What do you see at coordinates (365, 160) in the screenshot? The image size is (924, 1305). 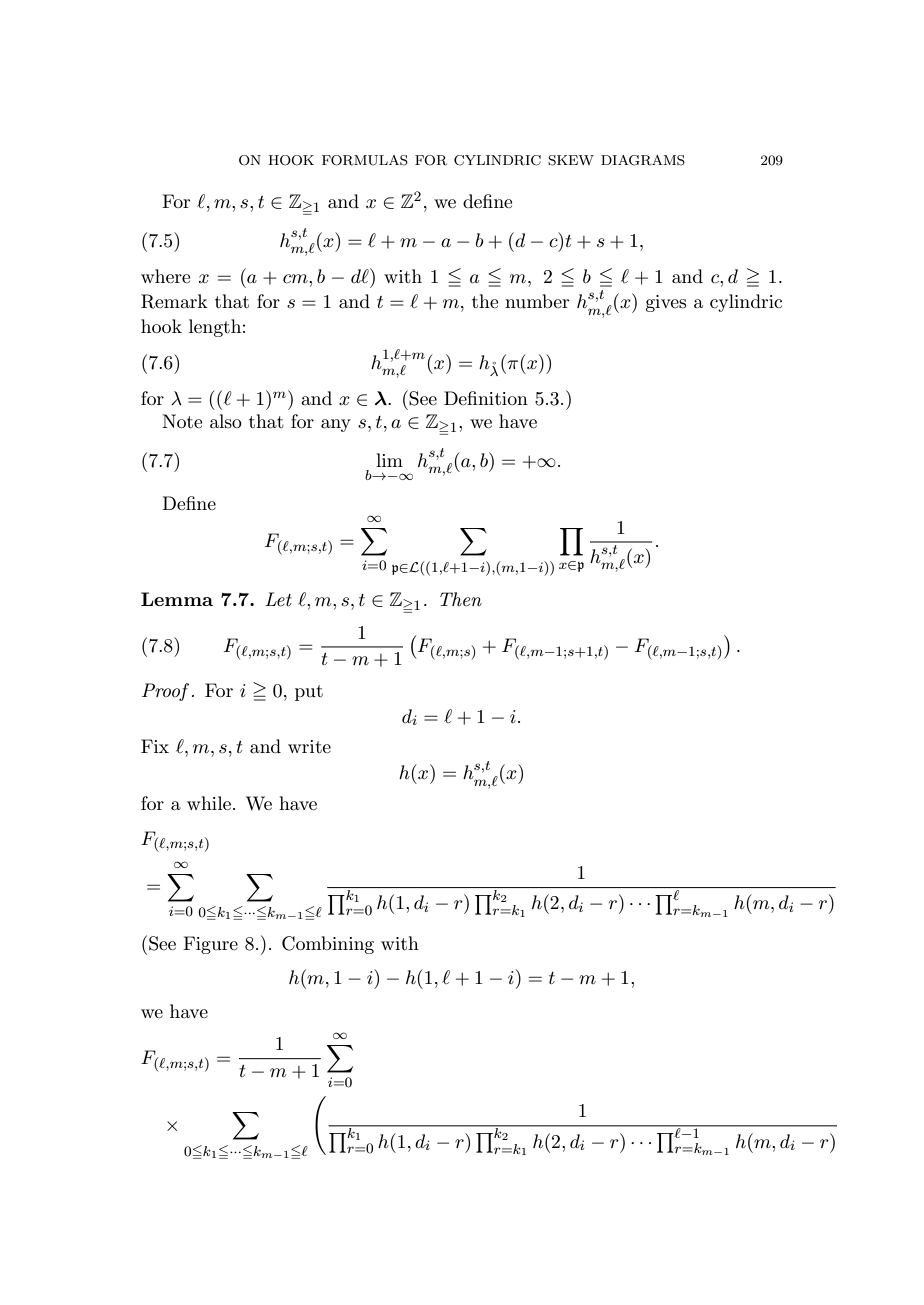 I see `FORMULAS` at bounding box center [365, 160].
